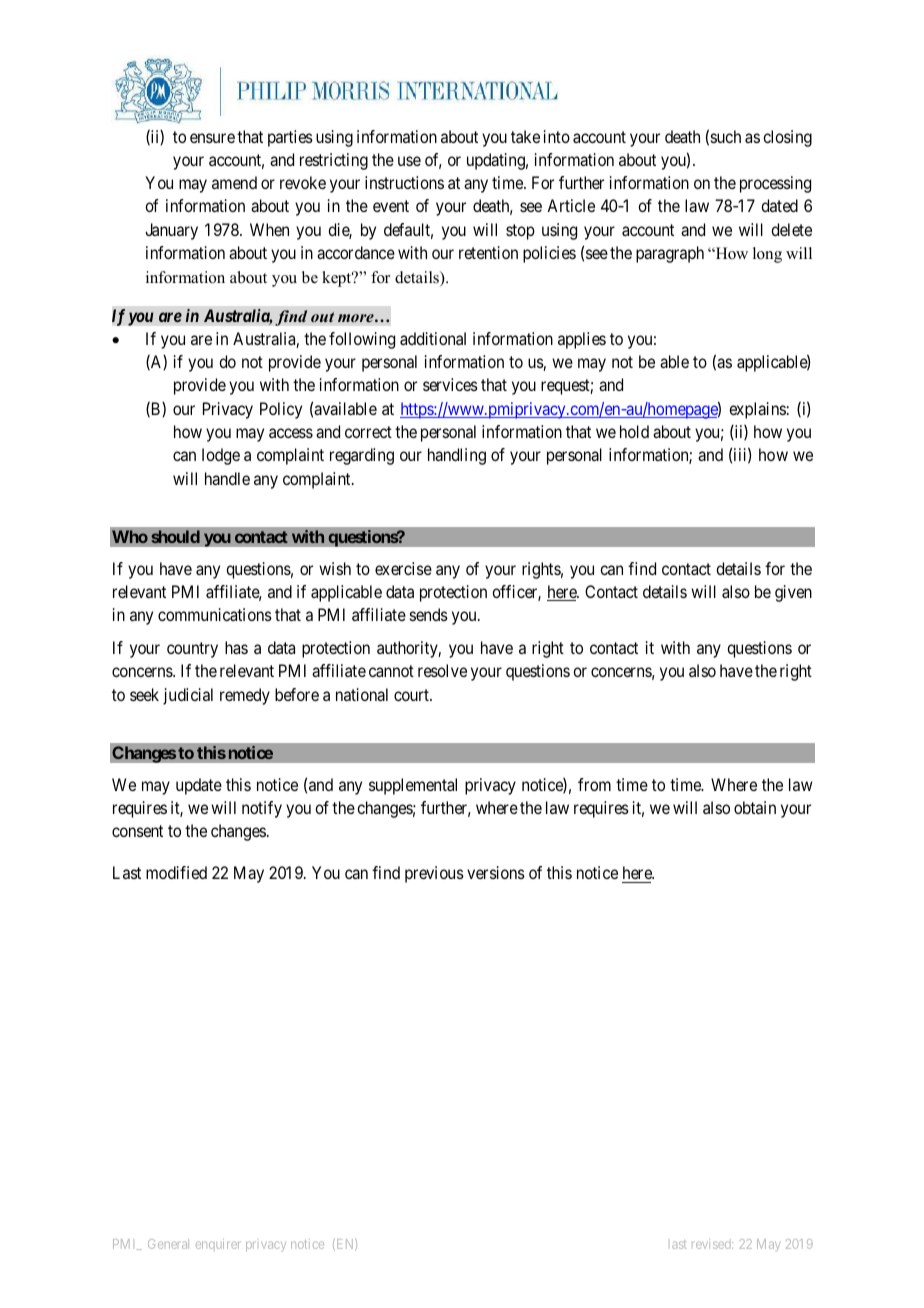 The height and width of the page is (1308, 924). Describe the element at coordinates (793, 593) in the page. I see `given` at that location.
